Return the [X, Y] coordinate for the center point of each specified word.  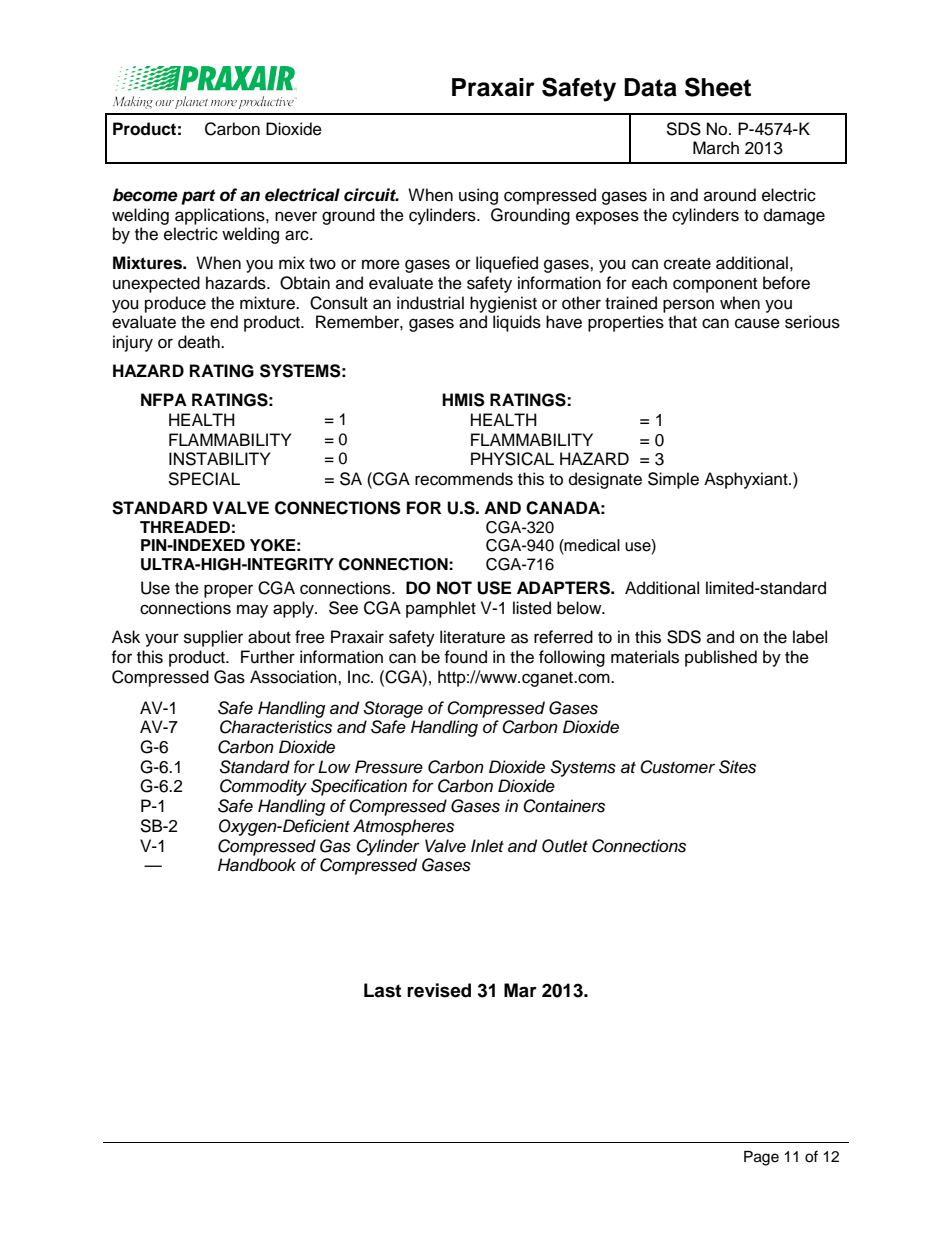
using [478, 196]
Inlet [487, 845]
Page [761, 1158]
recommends [464, 479]
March [716, 148]
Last [382, 990]
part [198, 197]
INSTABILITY [219, 459]
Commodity [263, 787]
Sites [737, 767]
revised [439, 990]
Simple [673, 480]
